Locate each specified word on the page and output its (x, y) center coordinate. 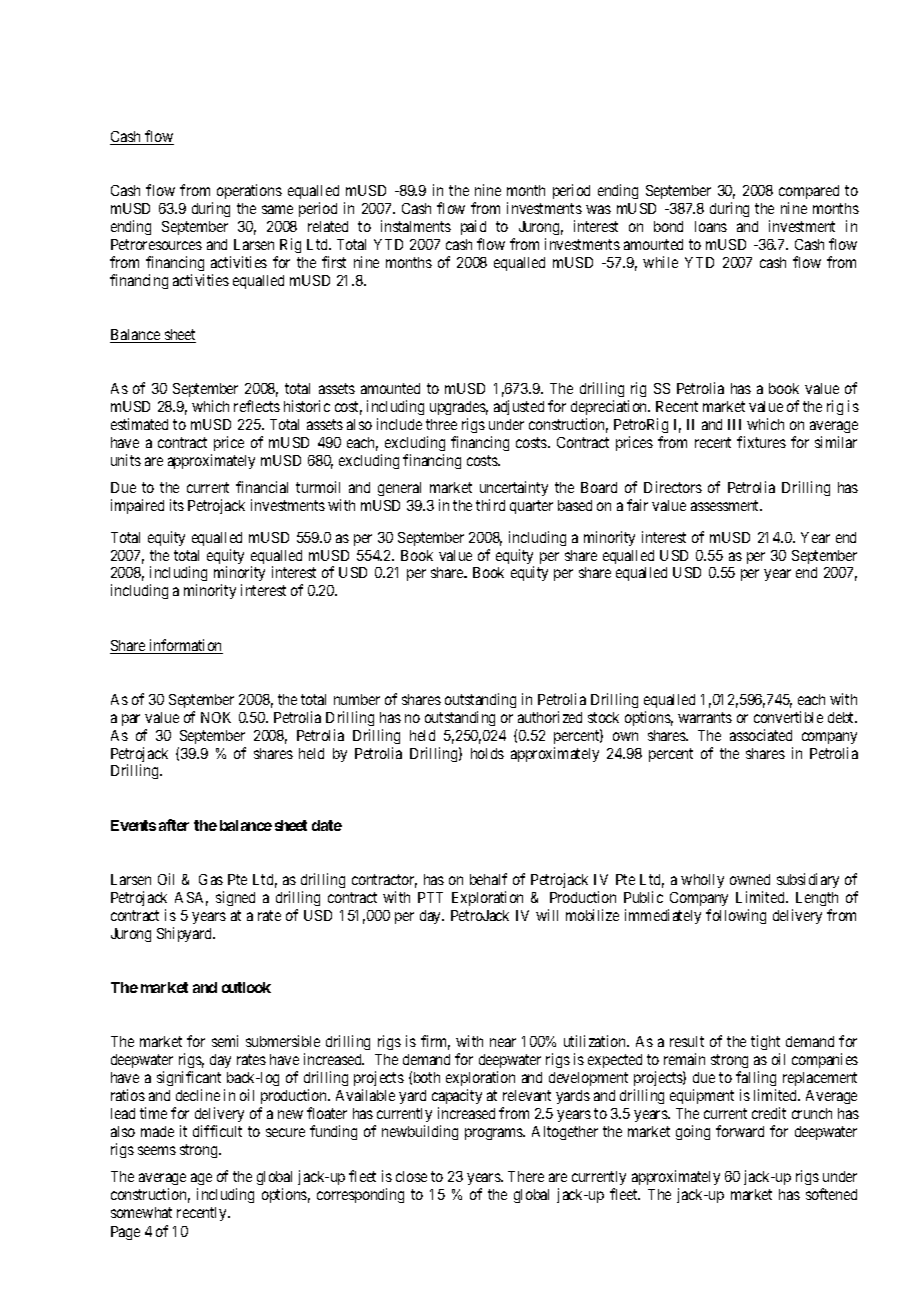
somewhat (141, 1212)
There (526, 1176)
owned (750, 879)
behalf (488, 879)
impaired (137, 506)
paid (473, 227)
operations (249, 191)
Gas (211, 879)
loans (711, 226)
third (490, 505)
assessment (726, 505)
